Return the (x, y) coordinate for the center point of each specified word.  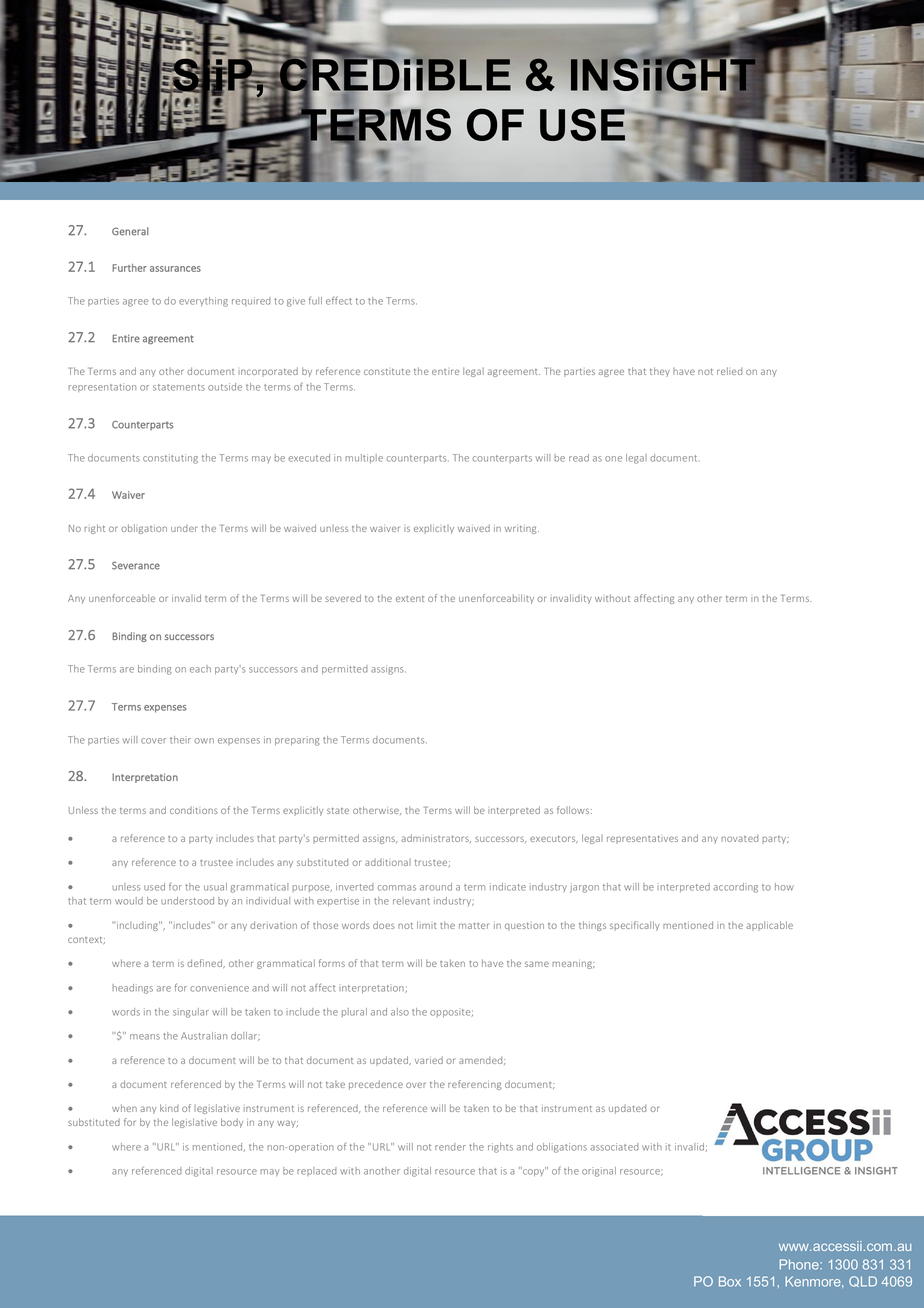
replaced (317, 1171)
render (450, 1147)
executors (554, 839)
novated (739, 838)
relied (729, 371)
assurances (175, 269)
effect (339, 300)
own (204, 741)
